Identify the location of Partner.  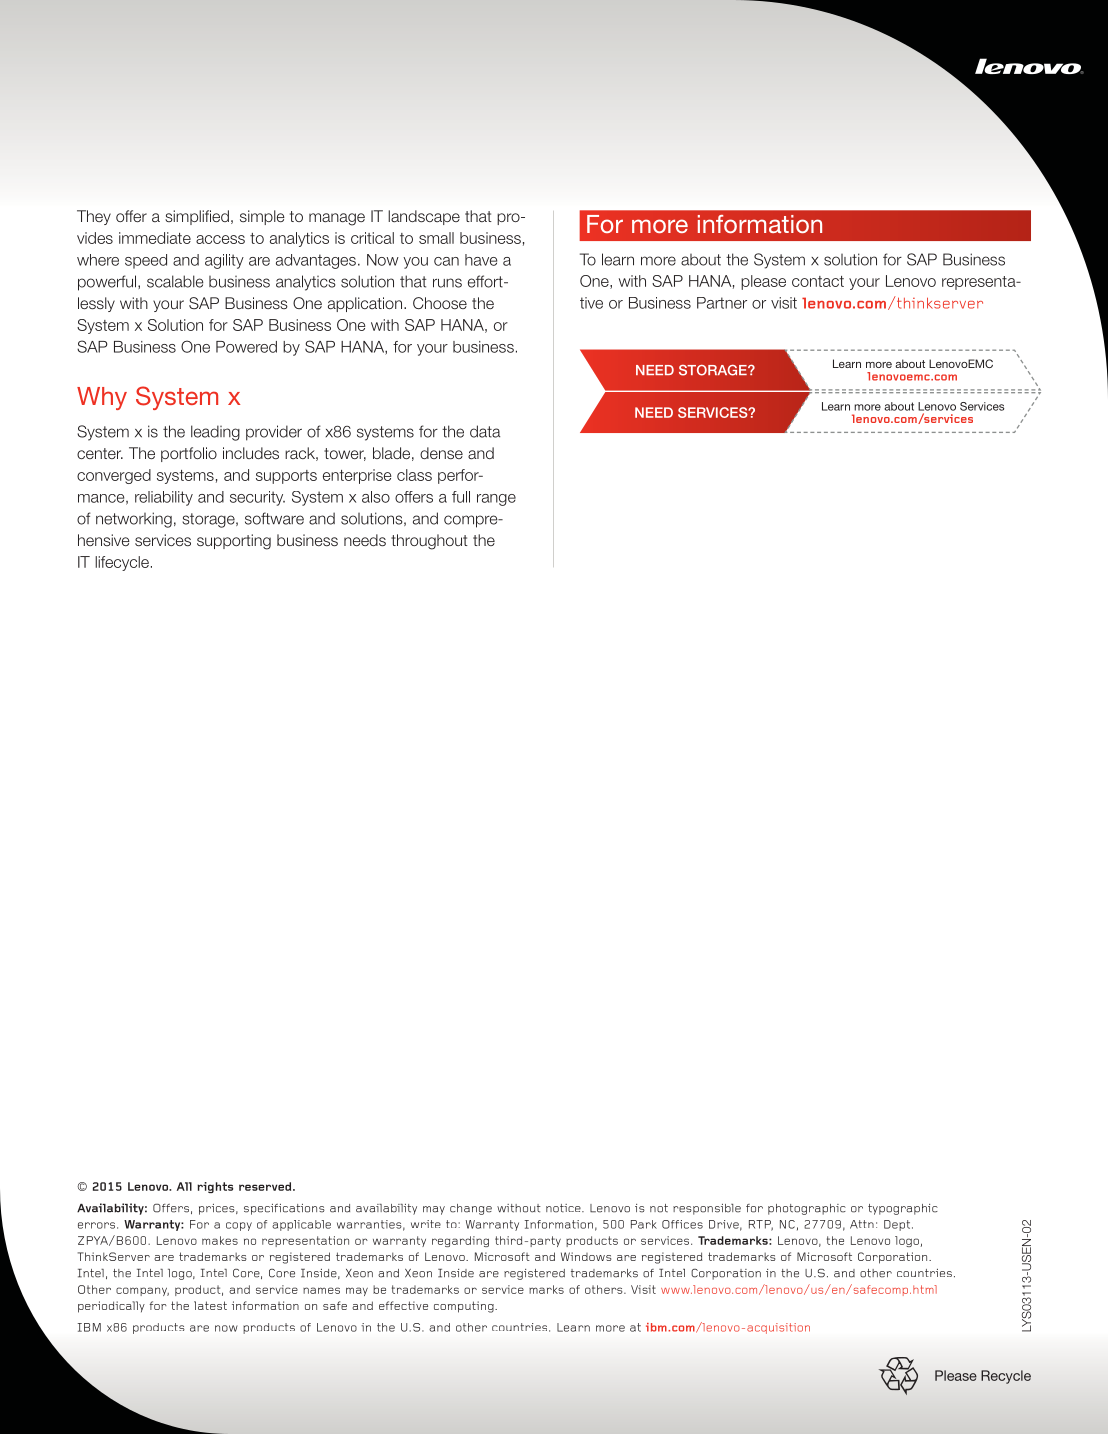
(722, 303).
